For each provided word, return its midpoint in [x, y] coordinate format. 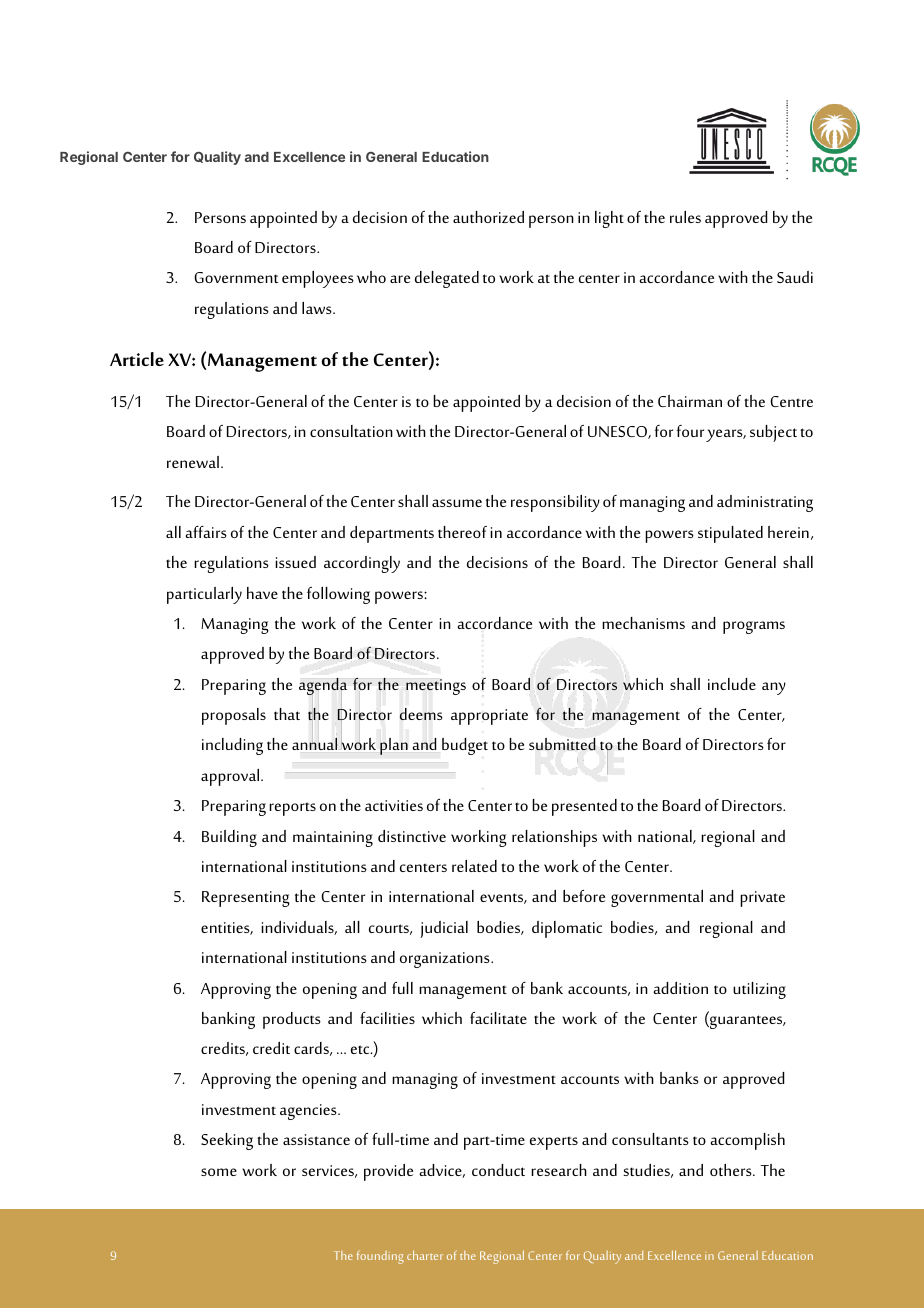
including [232, 746]
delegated [447, 279]
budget [465, 746]
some [219, 1172]
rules [685, 217]
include [732, 684]
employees [318, 279]
